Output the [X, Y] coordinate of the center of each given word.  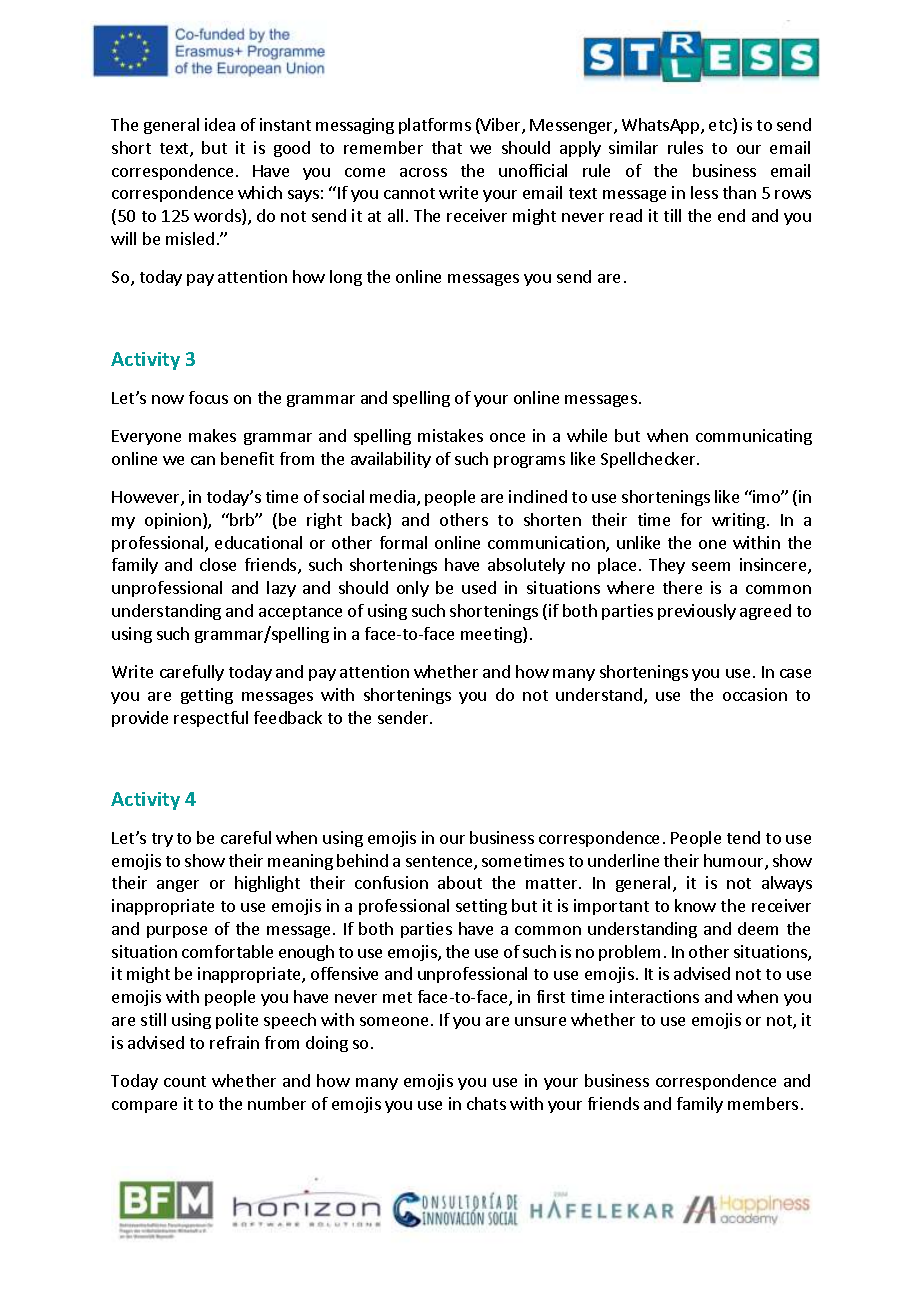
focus [208, 397]
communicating [754, 437]
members [763, 1103]
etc [721, 126]
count [185, 1081]
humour [735, 862]
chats [486, 1103]
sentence [440, 863]
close [218, 564]
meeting [492, 635]
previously [697, 612]
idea [220, 124]
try [162, 840]
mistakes [450, 435]
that [447, 147]
